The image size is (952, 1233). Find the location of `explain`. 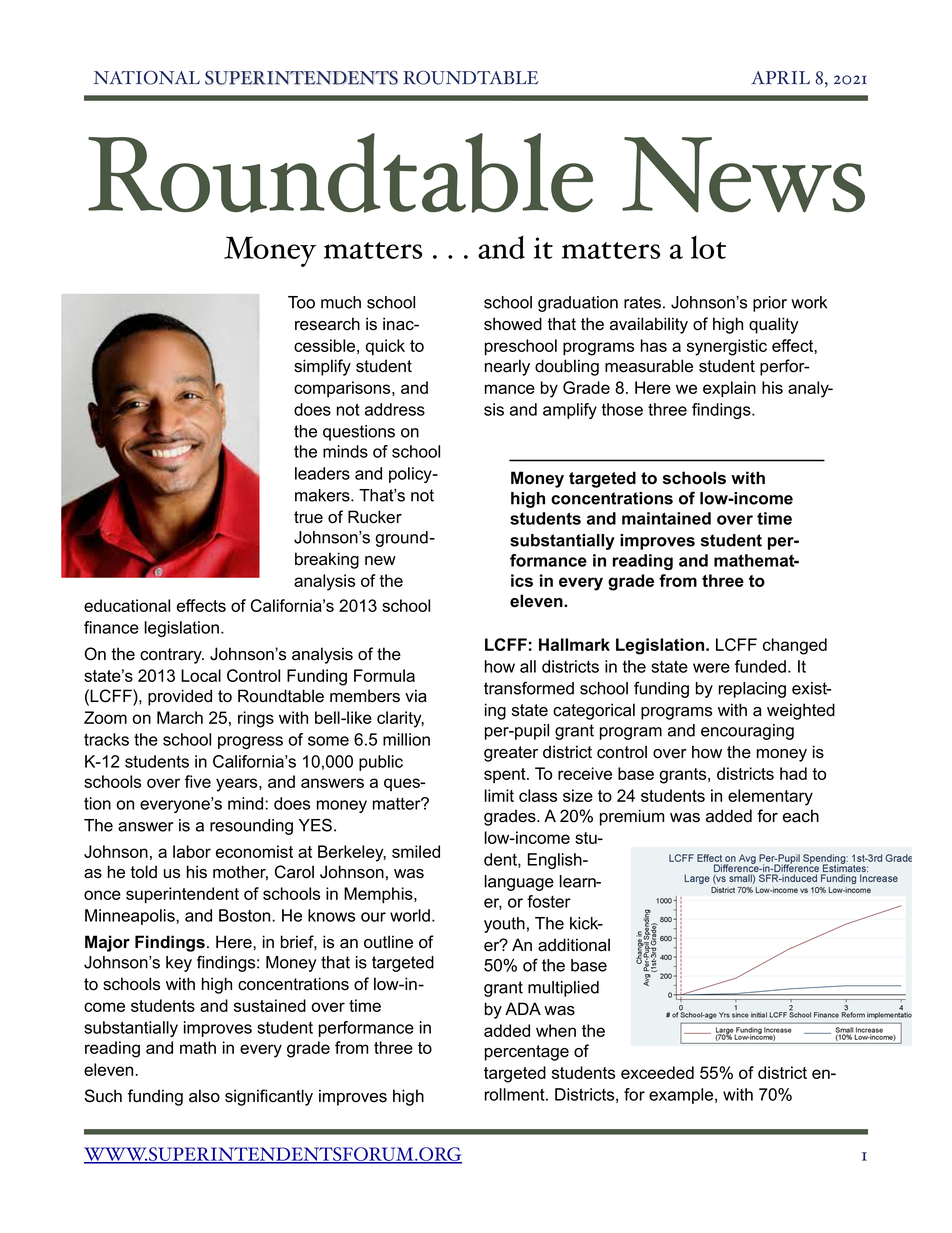

explain is located at coordinates (729, 389).
